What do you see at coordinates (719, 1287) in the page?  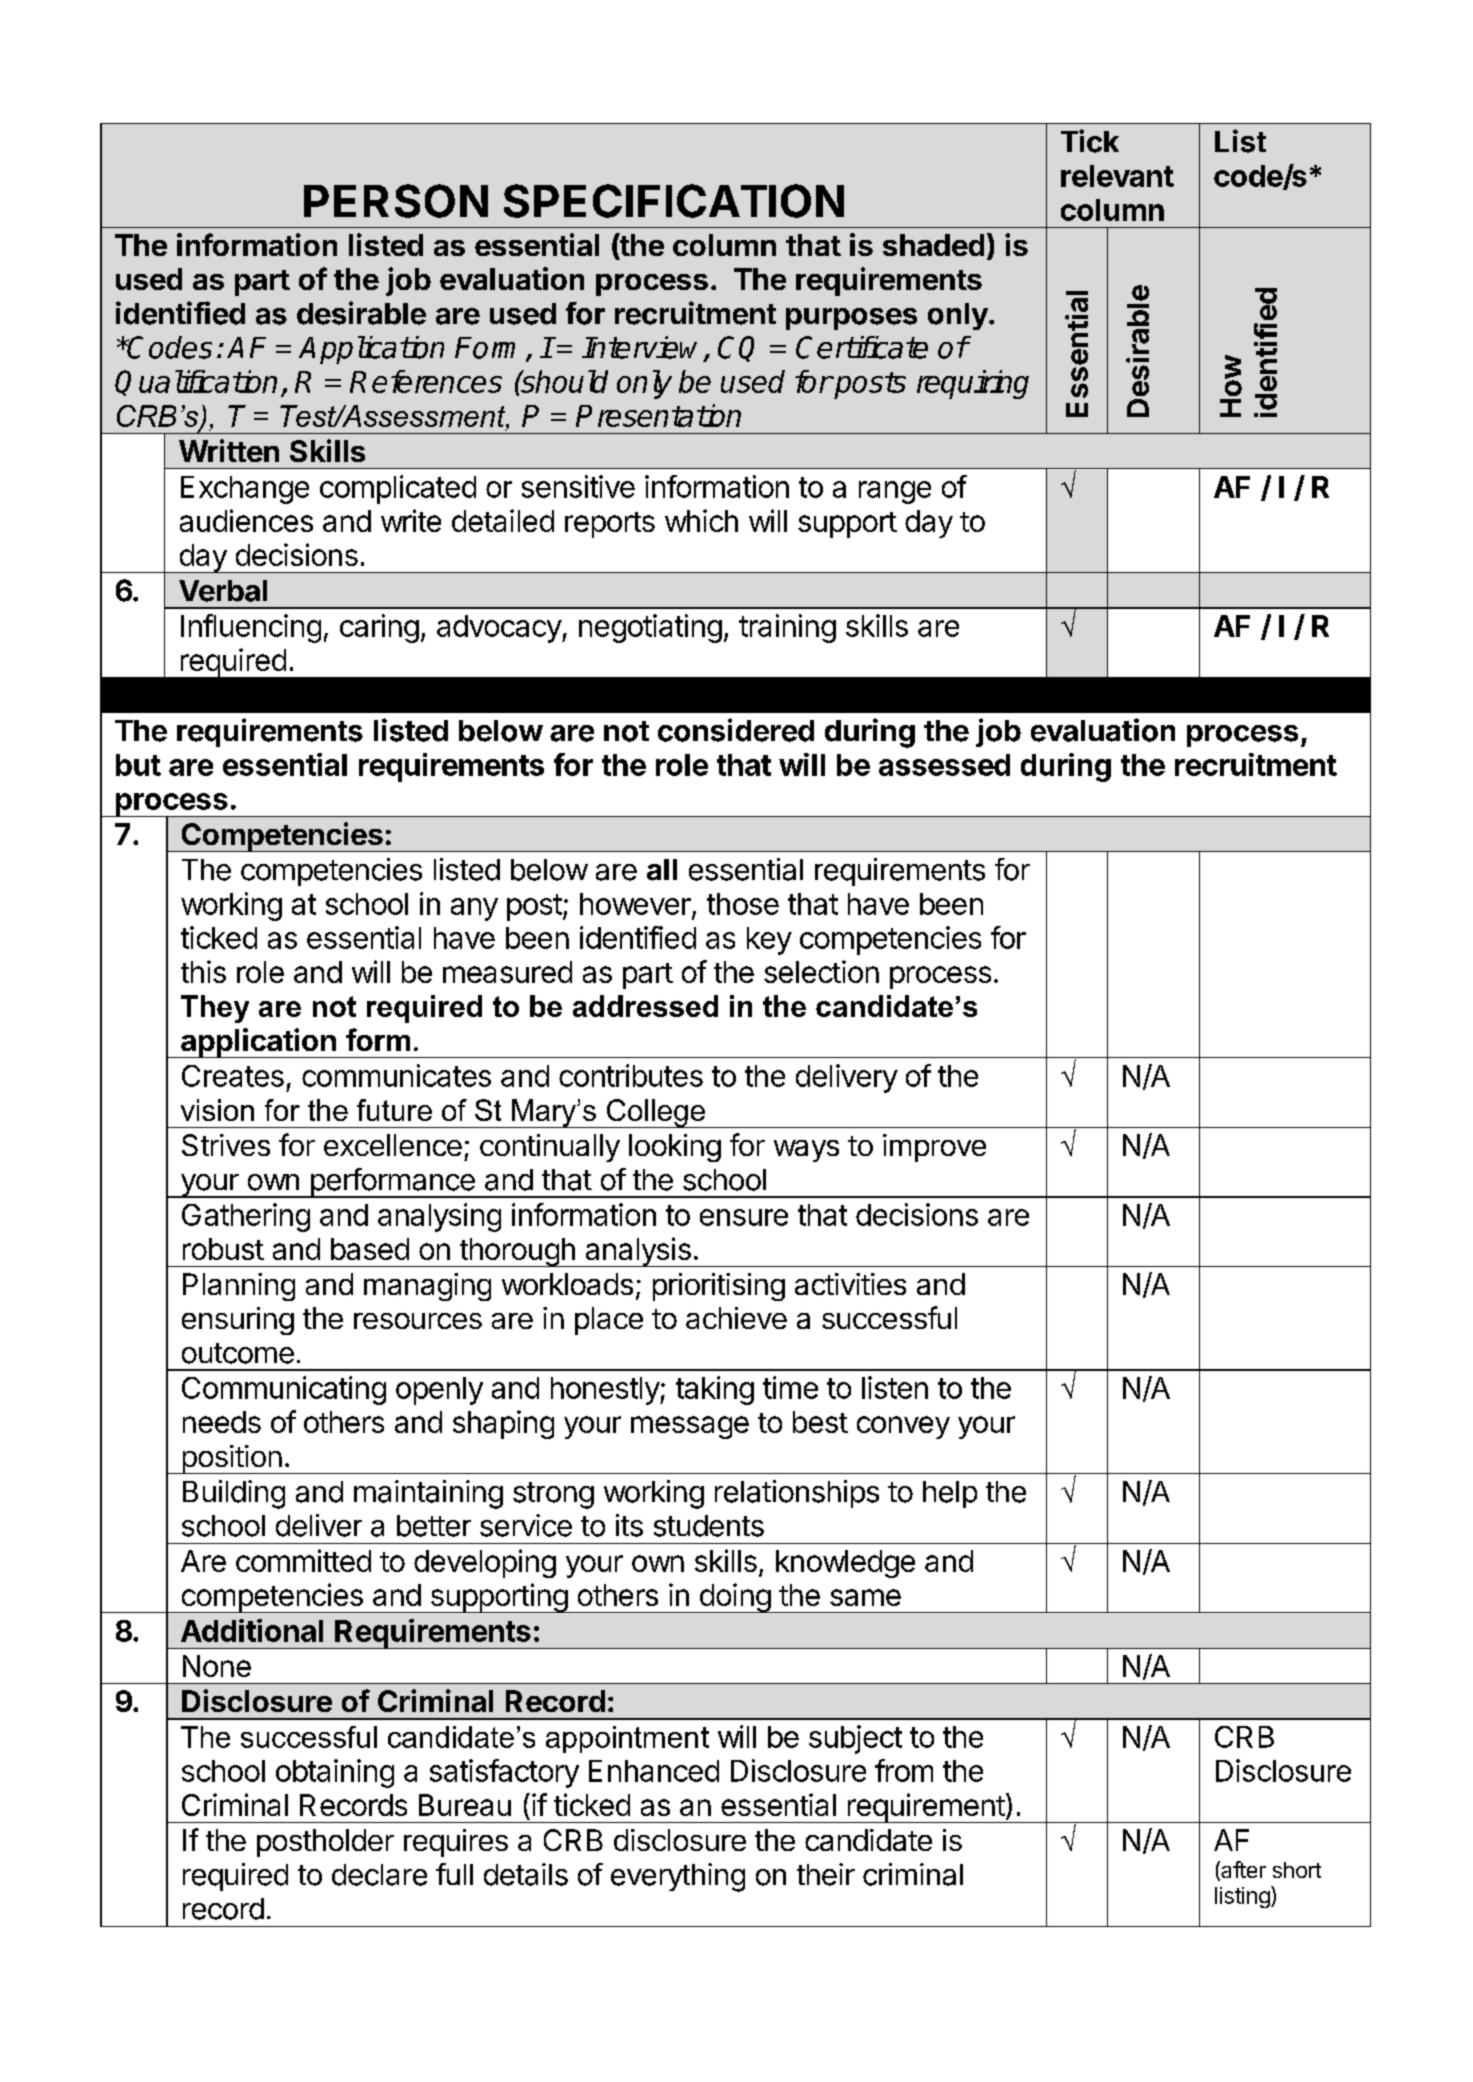 I see `prioritising` at bounding box center [719, 1287].
